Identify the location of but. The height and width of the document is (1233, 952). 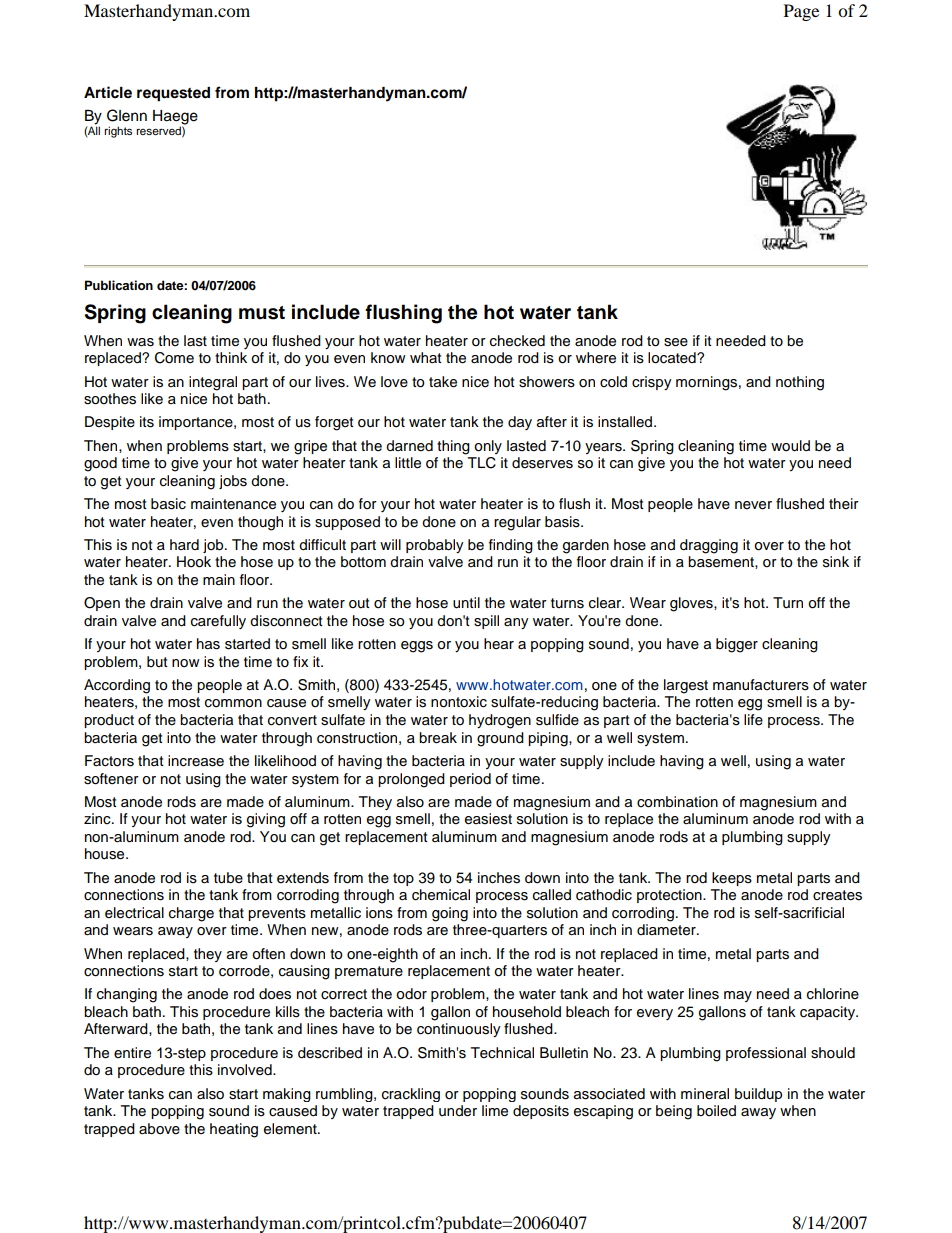
(157, 661).
